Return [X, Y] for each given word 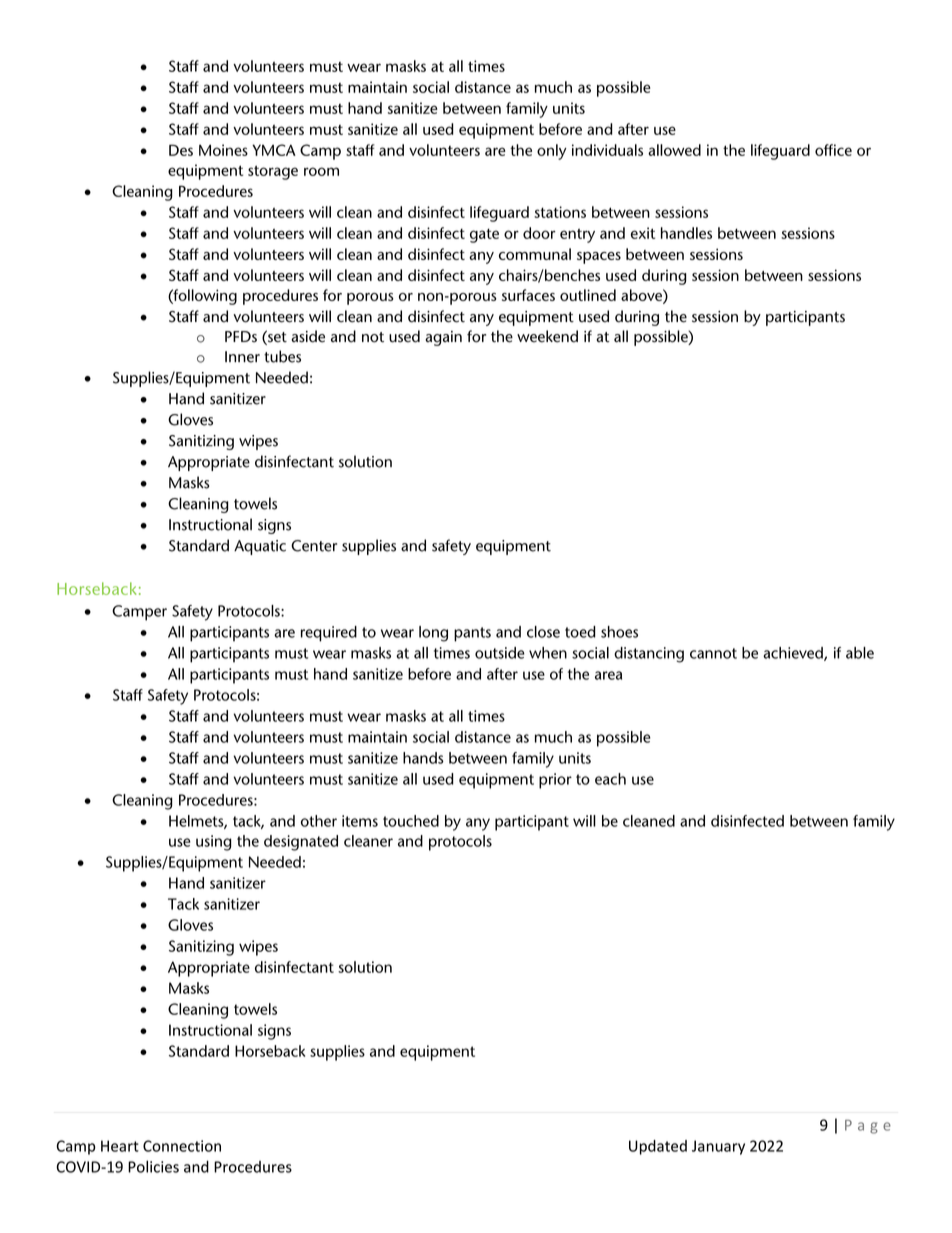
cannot [713, 653]
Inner [242, 357]
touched [411, 821]
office [833, 150]
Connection [182, 1146]
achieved [794, 654]
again [443, 338]
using [214, 843]
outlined [588, 295]
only [552, 152]
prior [555, 781]
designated [301, 843]
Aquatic [260, 547]
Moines [223, 150]
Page [868, 1127]
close [543, 632]
